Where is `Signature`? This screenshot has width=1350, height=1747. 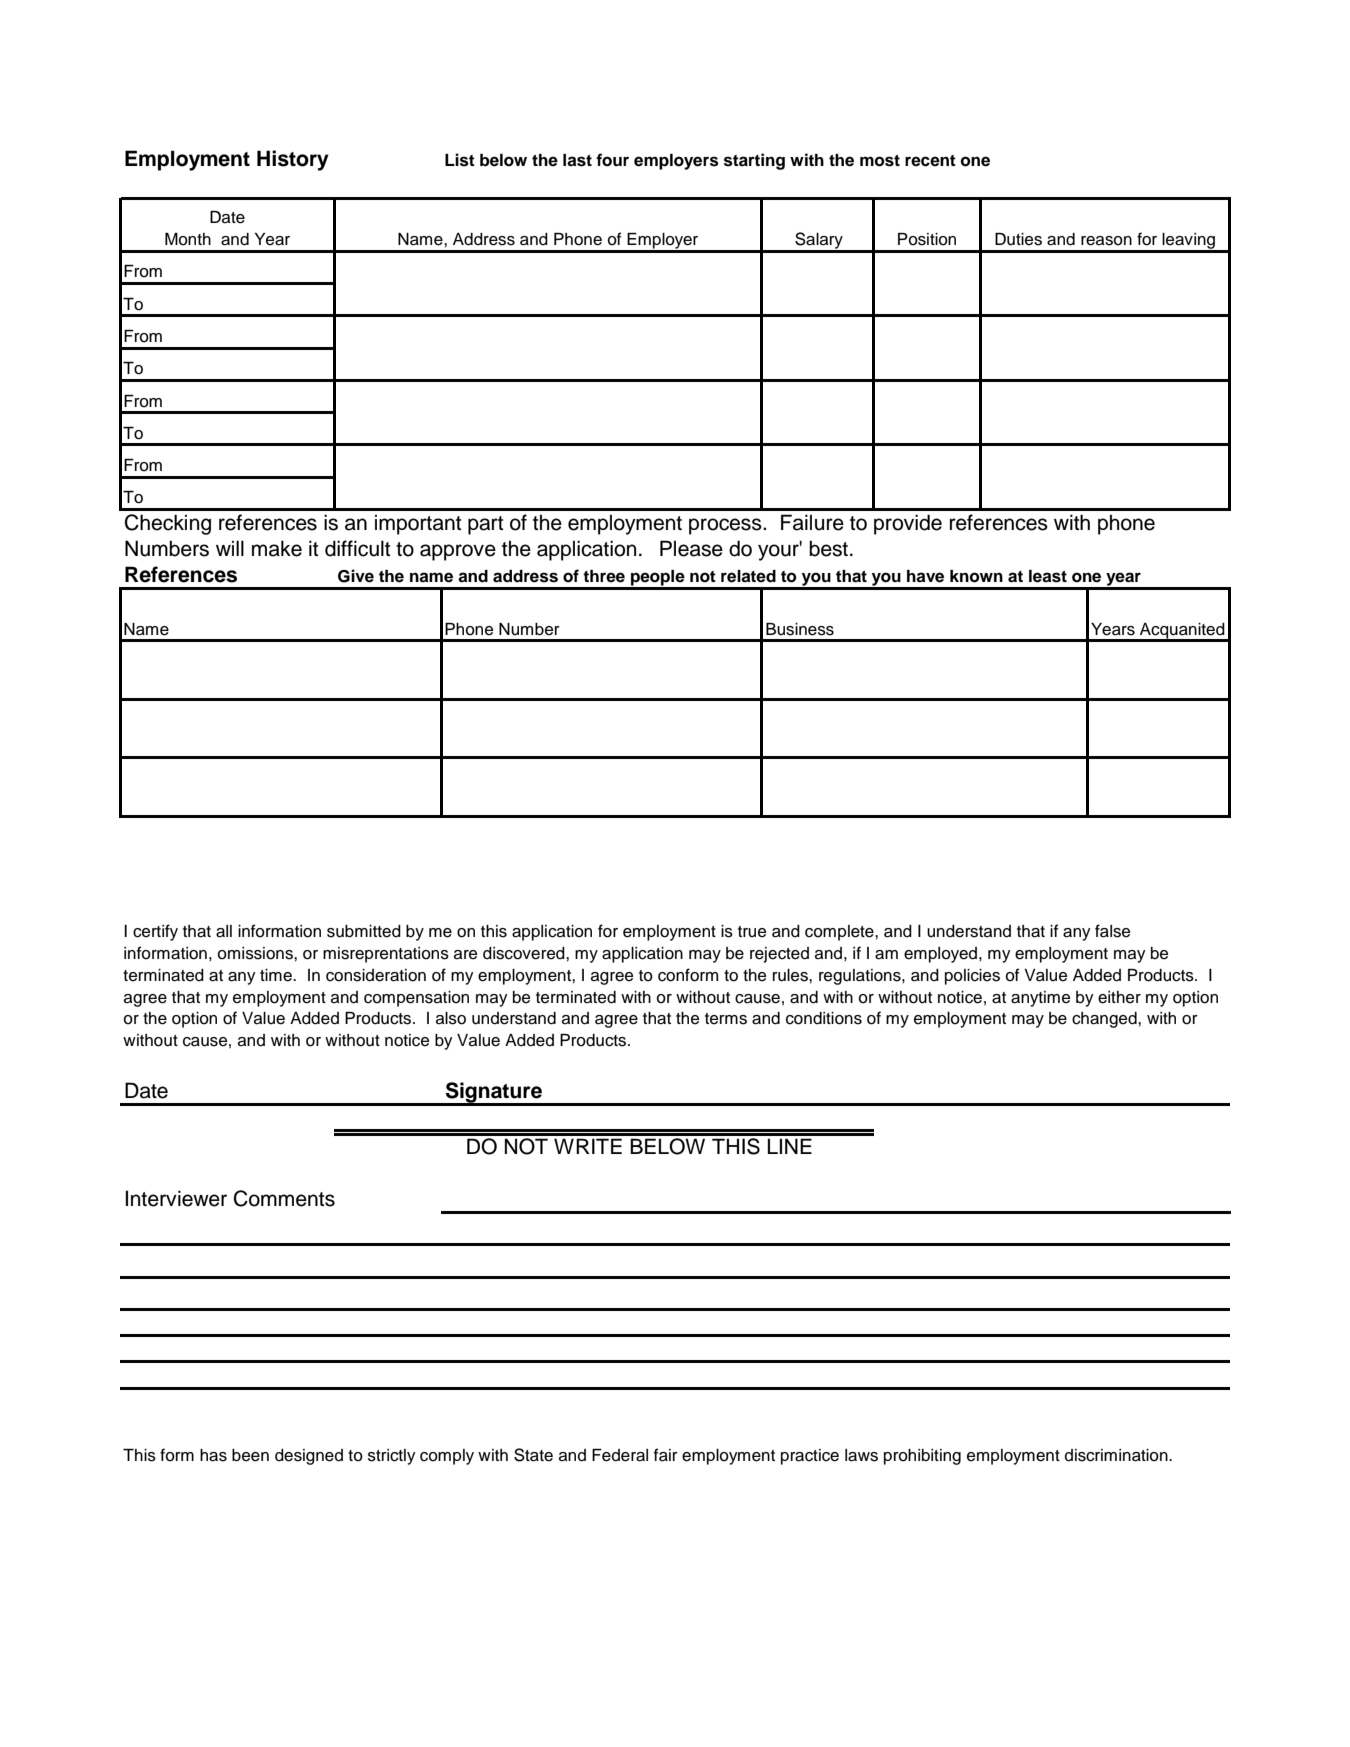
Signature is located at coordinates (493, 1093).
